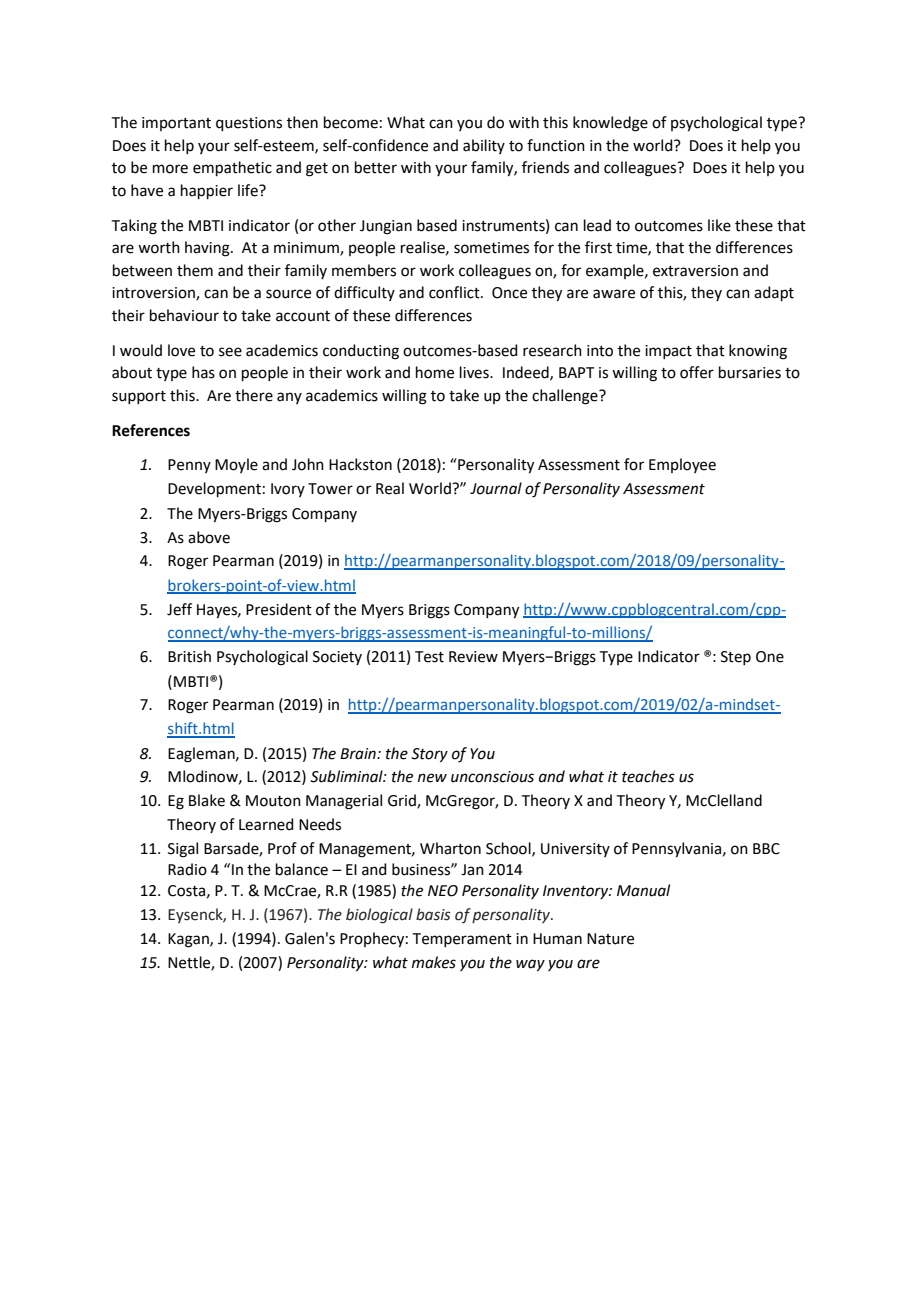 This screenshot has height=1308, width=924. Describe the element at coordinates (187, 869) in the screenshot. I see `Radio` at that location.
